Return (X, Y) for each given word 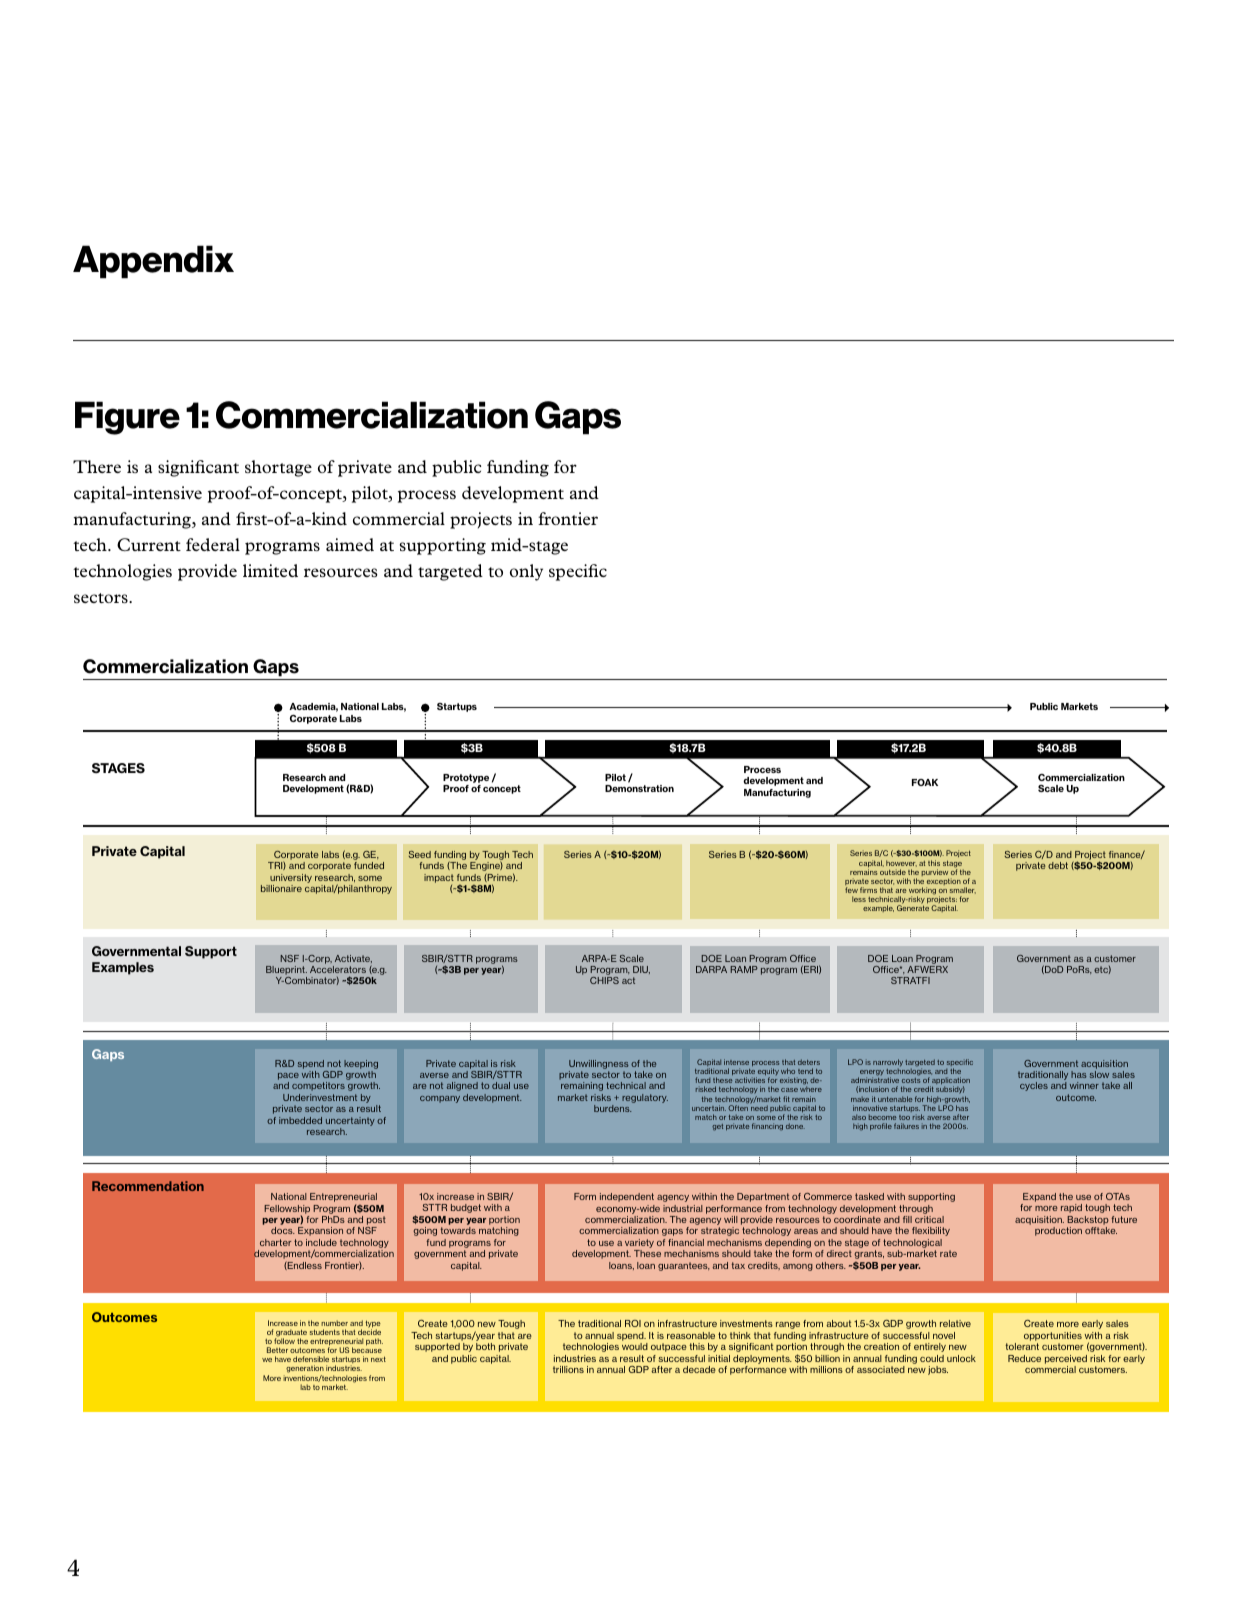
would (635, 1346)
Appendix (153, 262)
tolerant (1022, 1346)
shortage (278, 468)
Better (277, 1350)
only (526, 572)
